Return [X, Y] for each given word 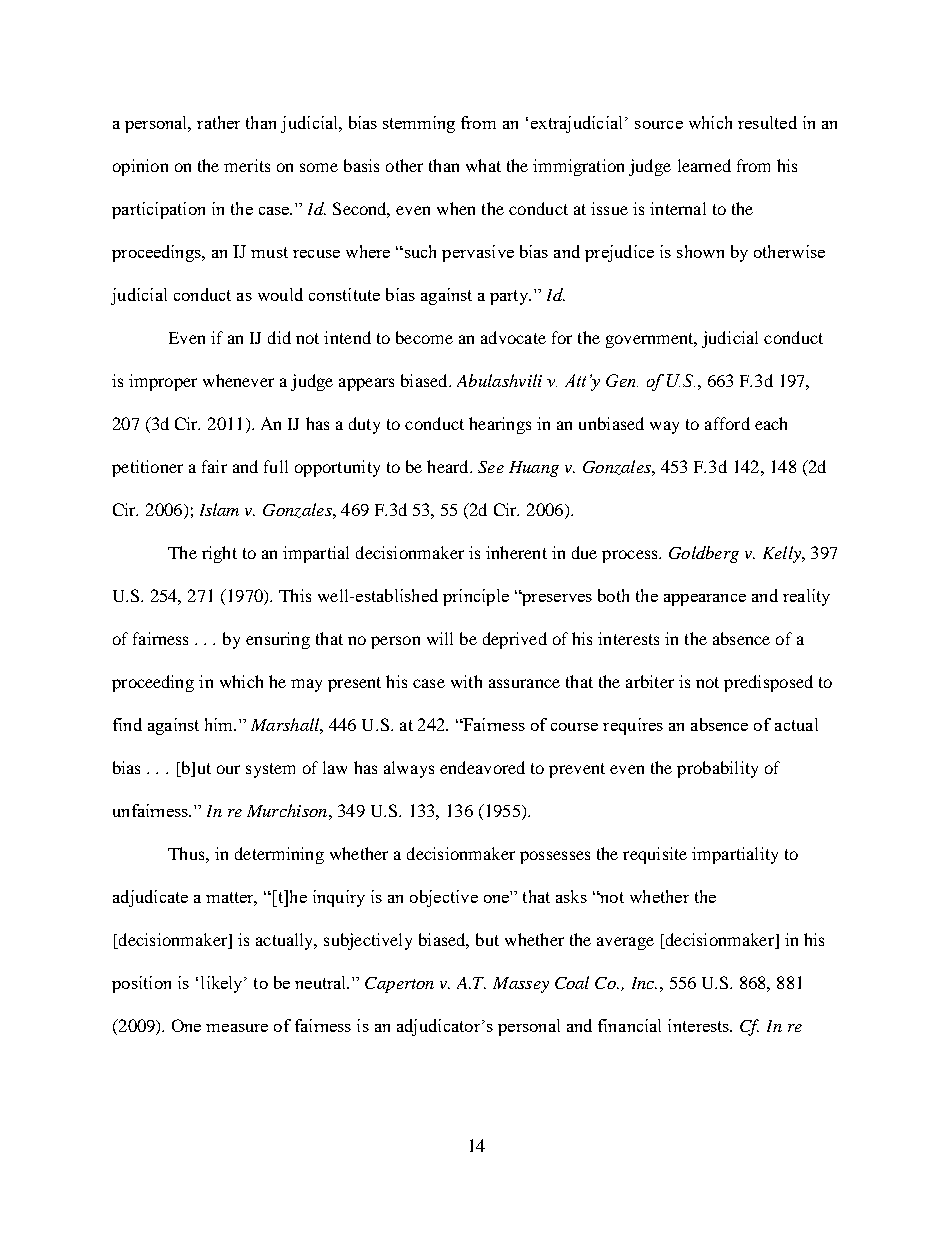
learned [704, 165]
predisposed [768, 683]
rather [218, 122]
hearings [500, 425]
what [483, 165]
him [220, 724]
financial [629, 1025]
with [466, 681]
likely [223, 984]
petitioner [147, 468]
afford [727, 423]
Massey [521, 985]
